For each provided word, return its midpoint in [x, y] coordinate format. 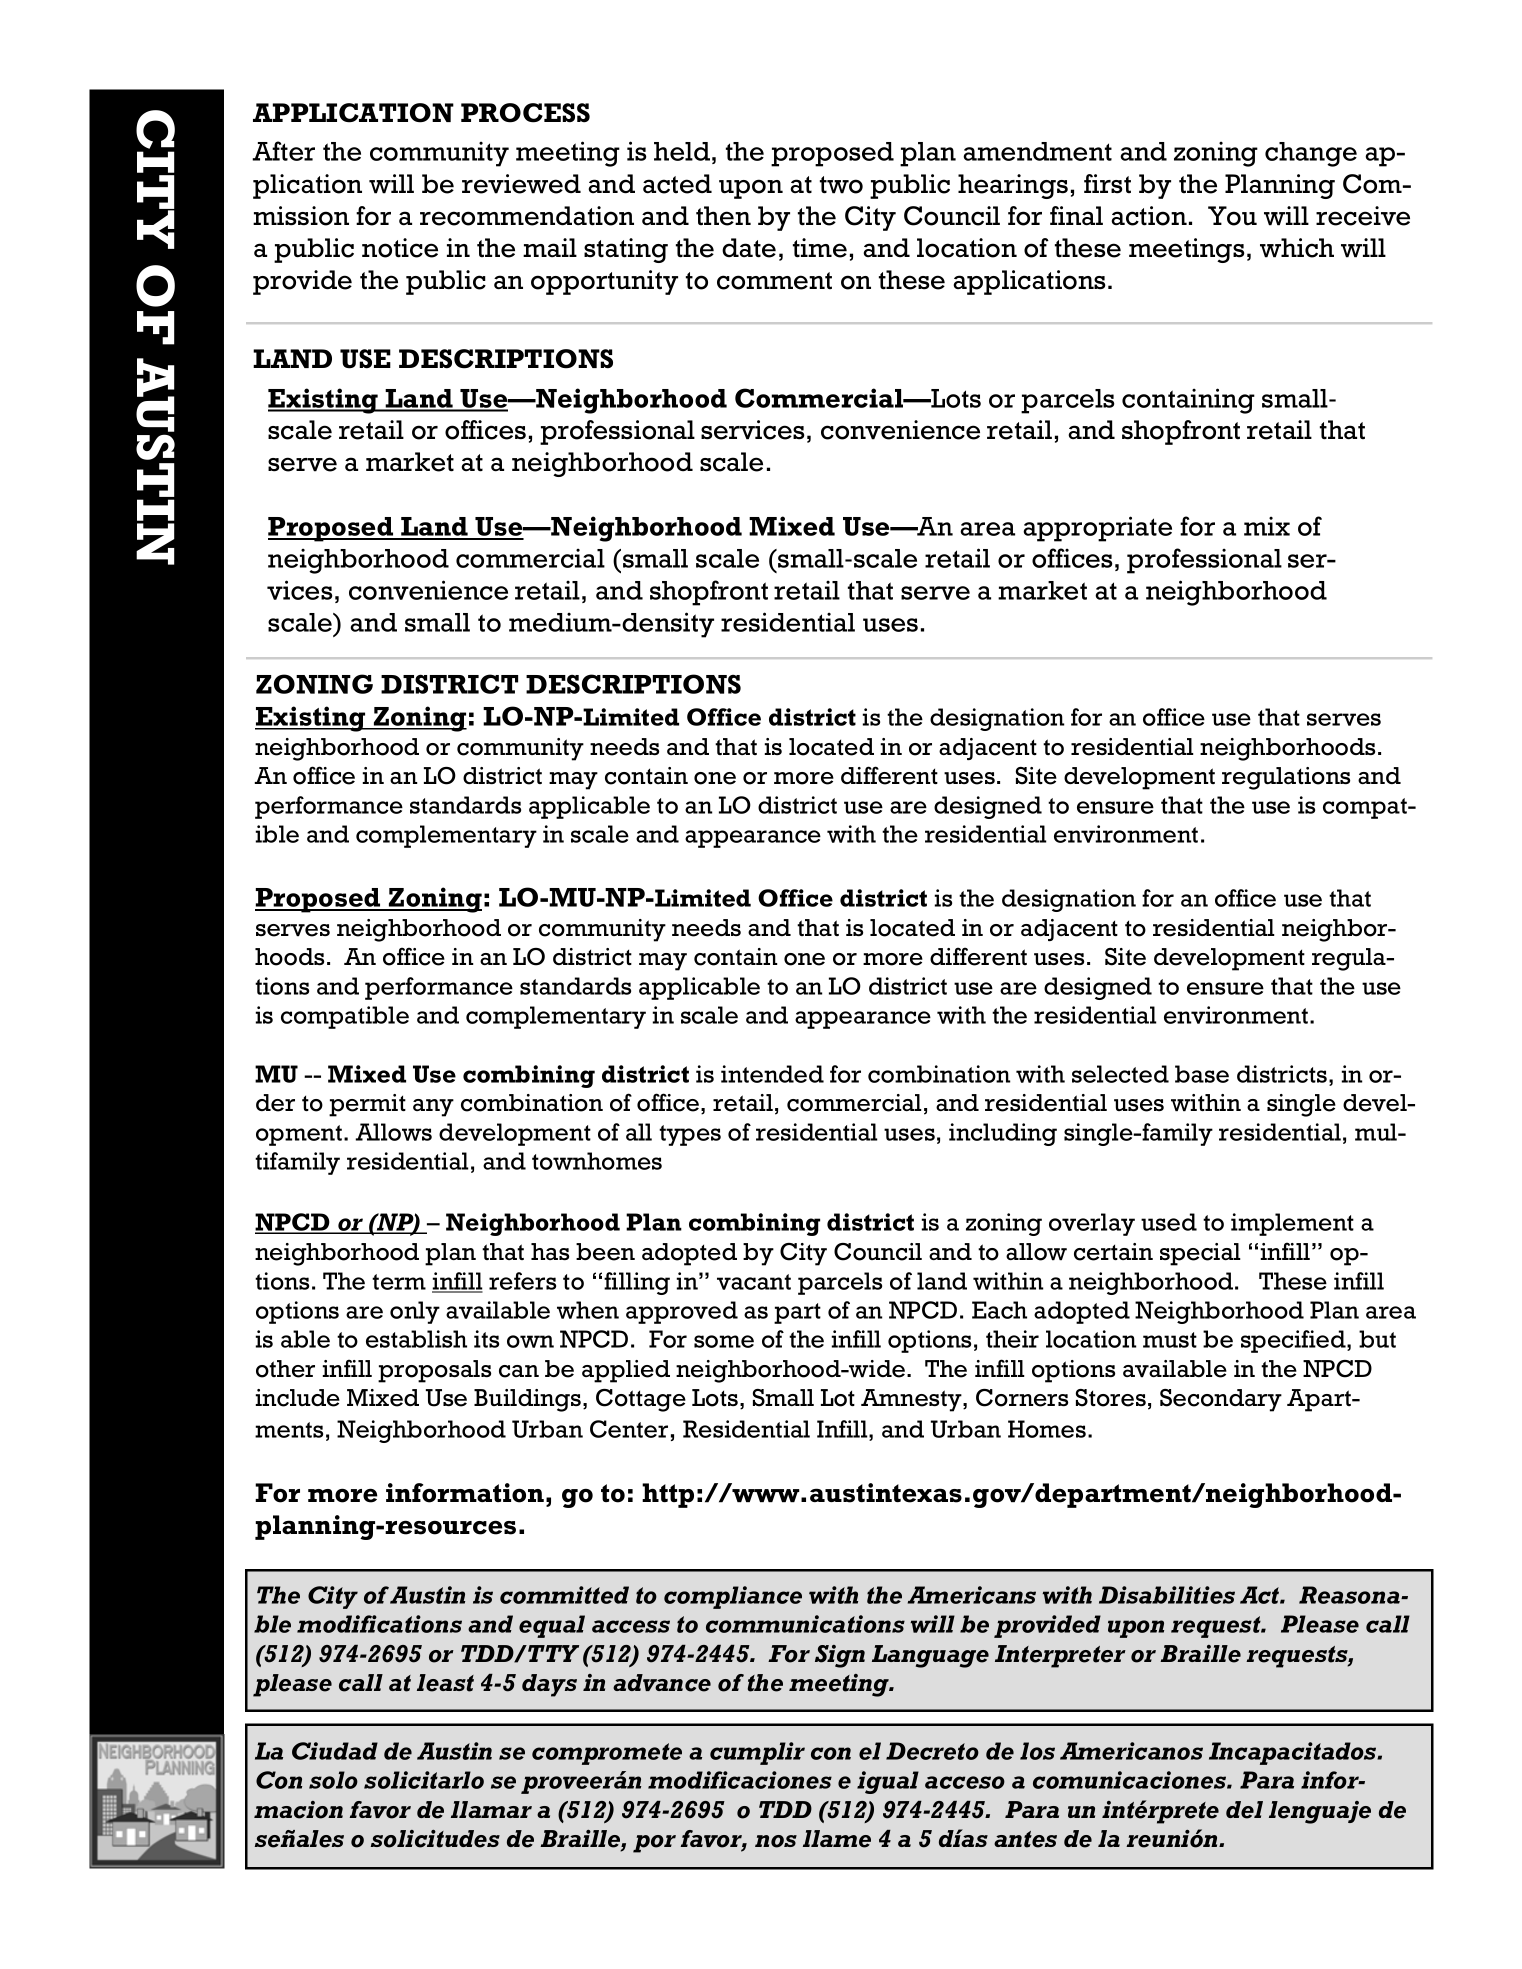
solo [333, 1780]
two [841, 185]
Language [930, 1656]
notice [400, 248]
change [1311, 154]
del [1244, 1810]
